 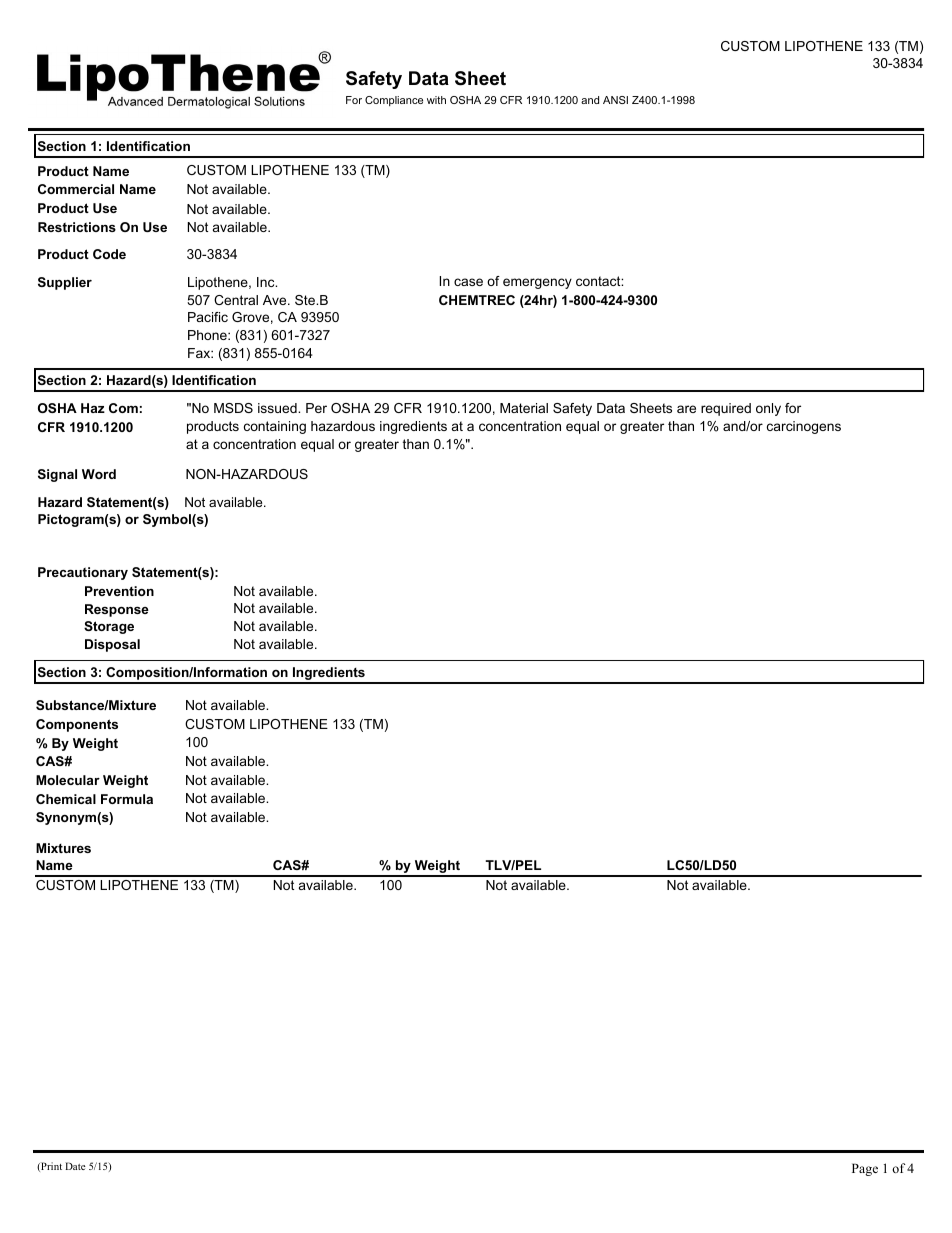 I want to click on Formula, so click(x=127, y=799).
